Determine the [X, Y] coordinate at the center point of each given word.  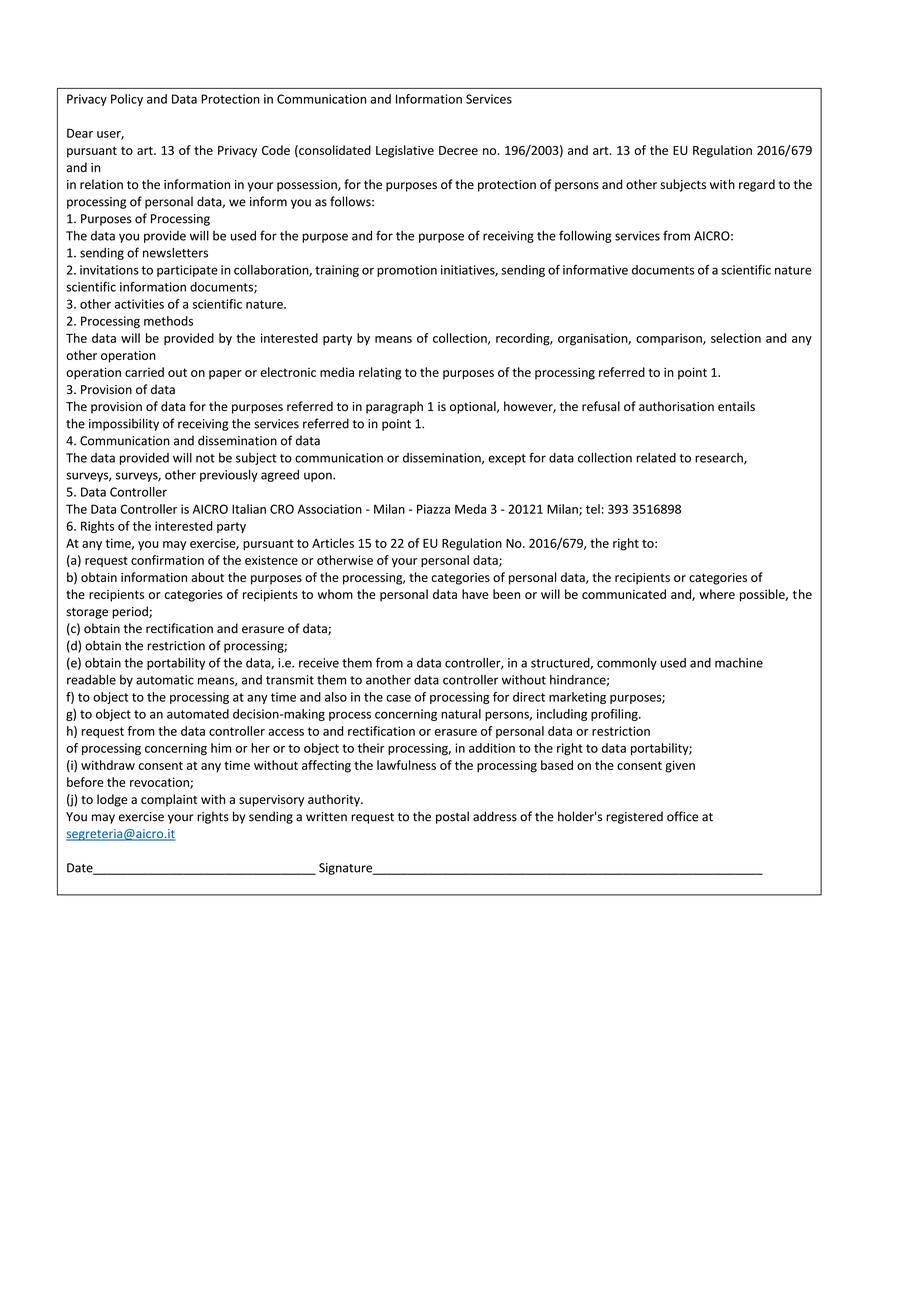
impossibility [124, 424]
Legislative [405, 151]
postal [452, 817]
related [656, 458]
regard [757, 185]
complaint [169, 800]
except [507, 459]
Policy [127, 100]
